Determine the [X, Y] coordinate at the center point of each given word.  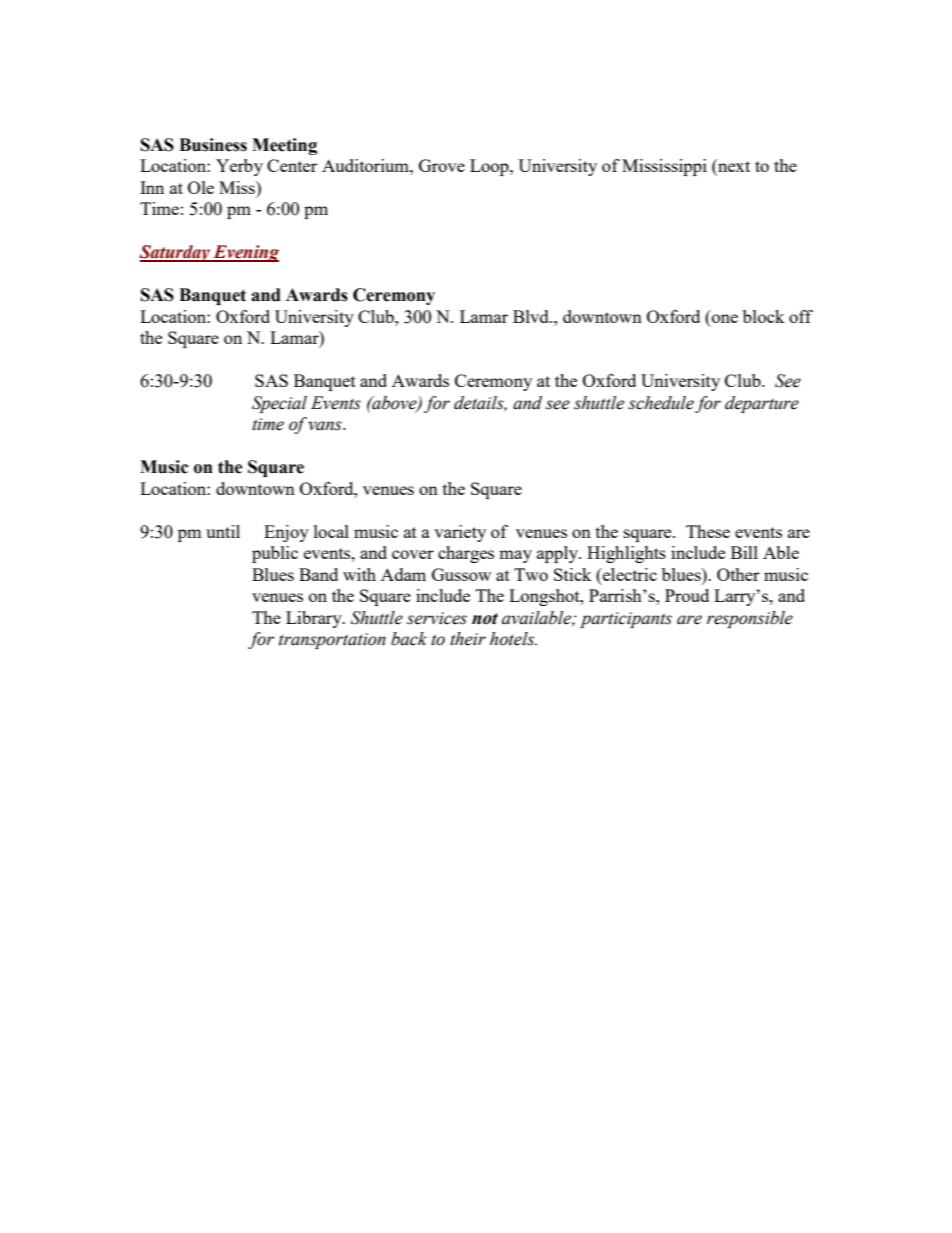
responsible [750, 619]
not [485, 619]
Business [213, 145]
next [733, 167]
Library [315, 619]
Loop [490, 167]
